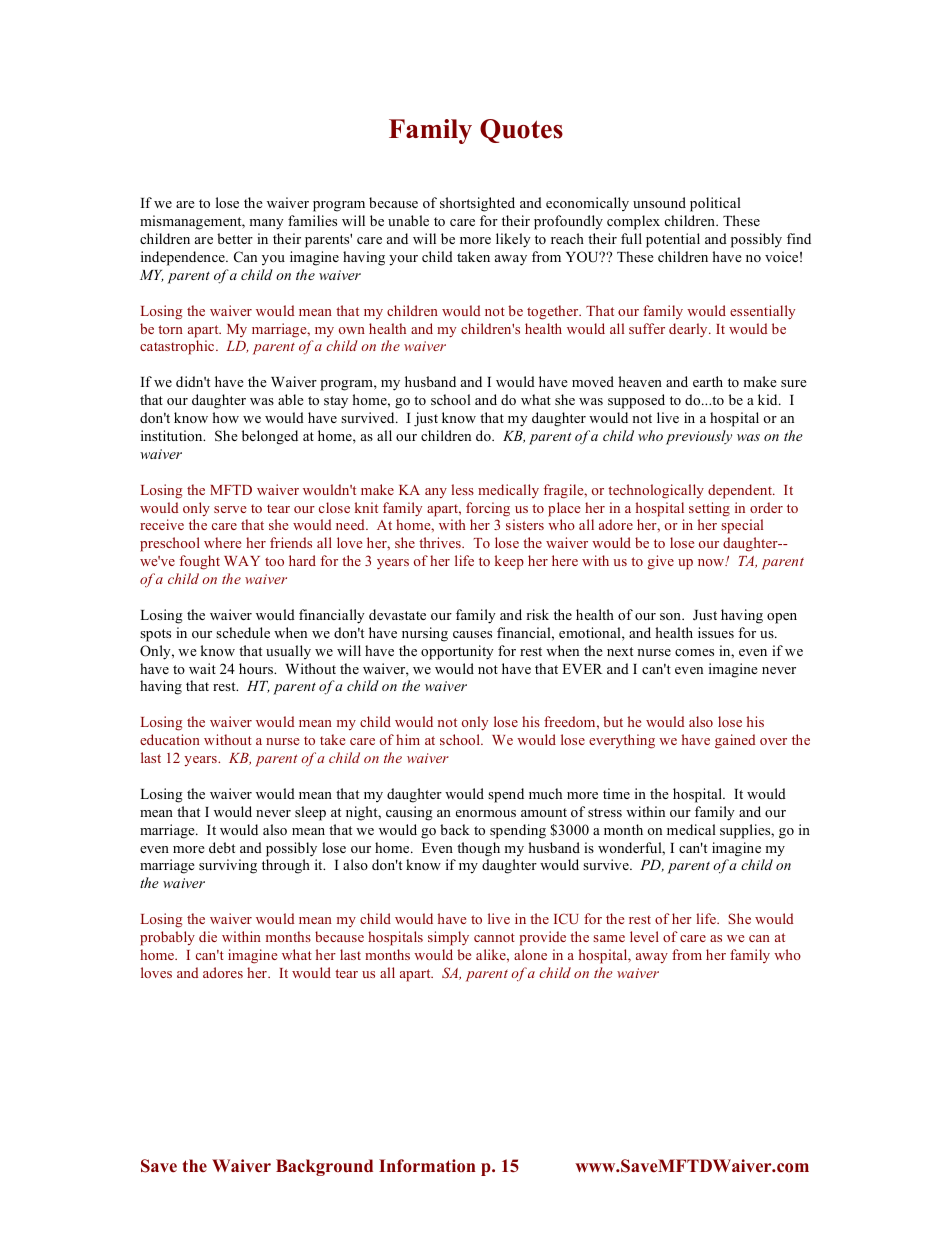 This document has height=1233, width=952. What do you see at coordinates (741, 491) in the document?
I see `dependent` at bounding box center [741, 491].
